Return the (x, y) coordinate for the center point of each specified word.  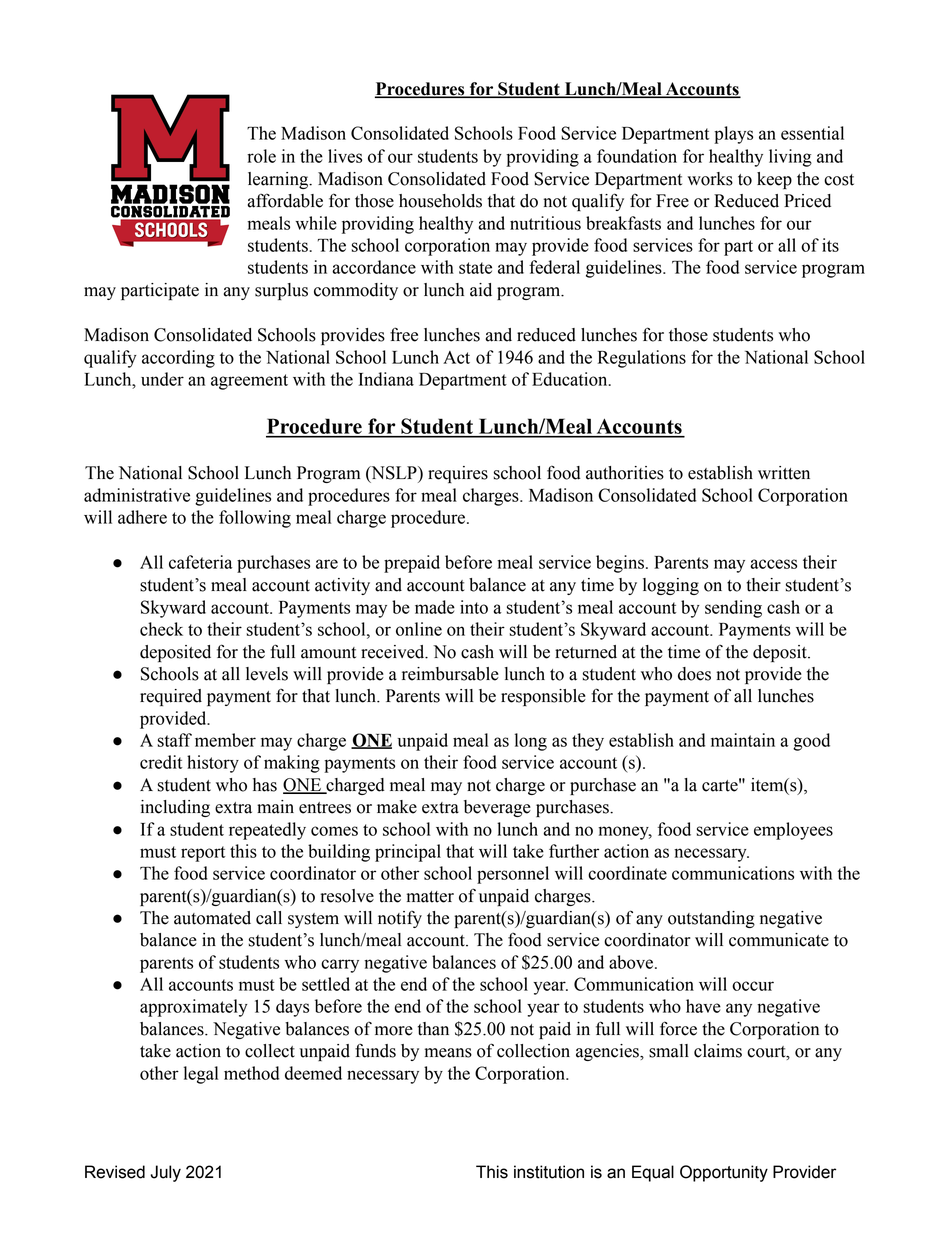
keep (774, 180)
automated (212, 918)
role (261, 156)
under (162, 379)
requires (458, 474)
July (166, 1173)
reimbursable (450, 674)
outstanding (711, 919)
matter (430, 897)
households (440, 201)
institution (549, 1172)
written (784, 473)
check (161, 629)
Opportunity (724, 1173)
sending (733, 609)
